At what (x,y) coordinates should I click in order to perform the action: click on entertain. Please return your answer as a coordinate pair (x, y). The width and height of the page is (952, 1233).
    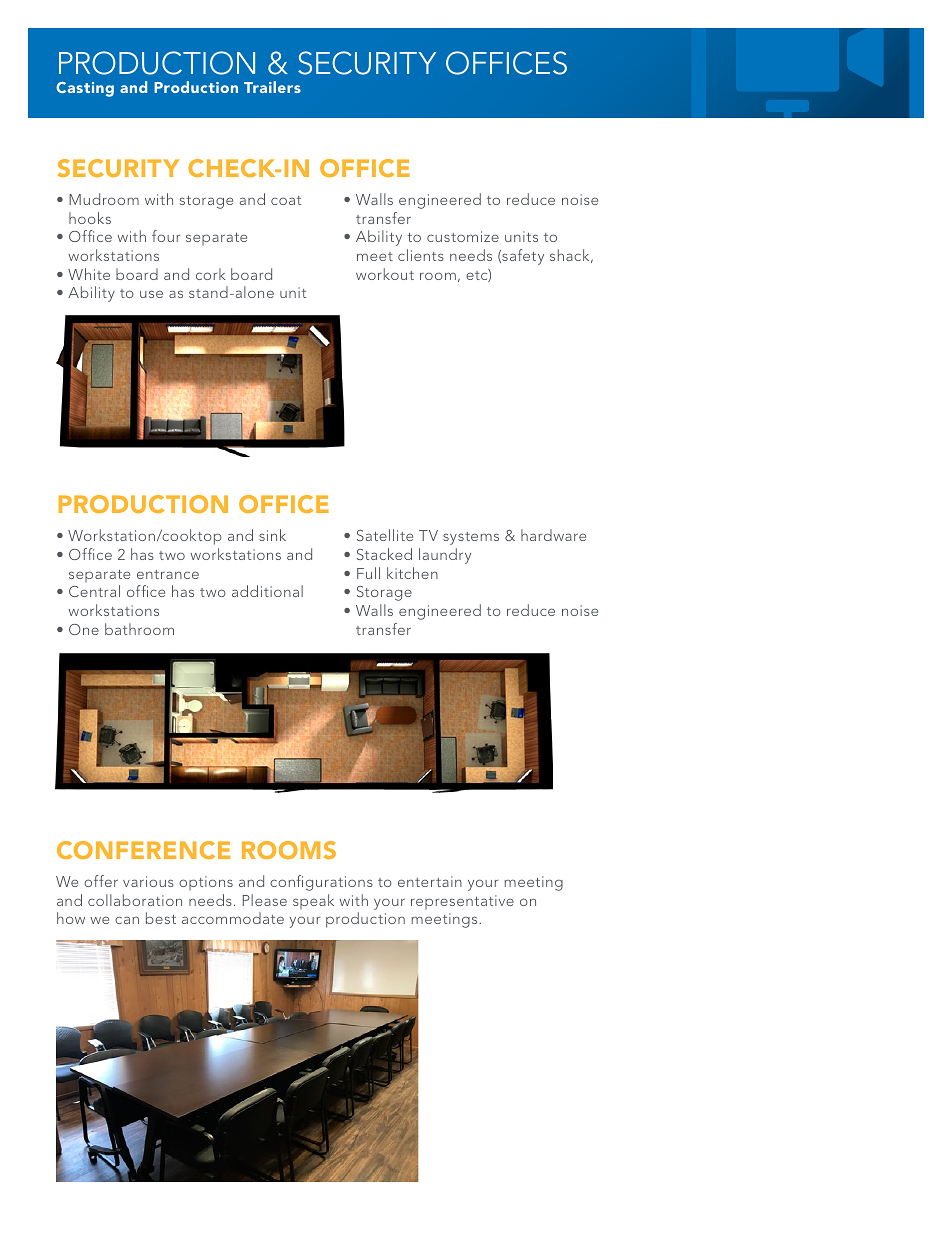
    Looking at the image, I should click on (430, 881).
